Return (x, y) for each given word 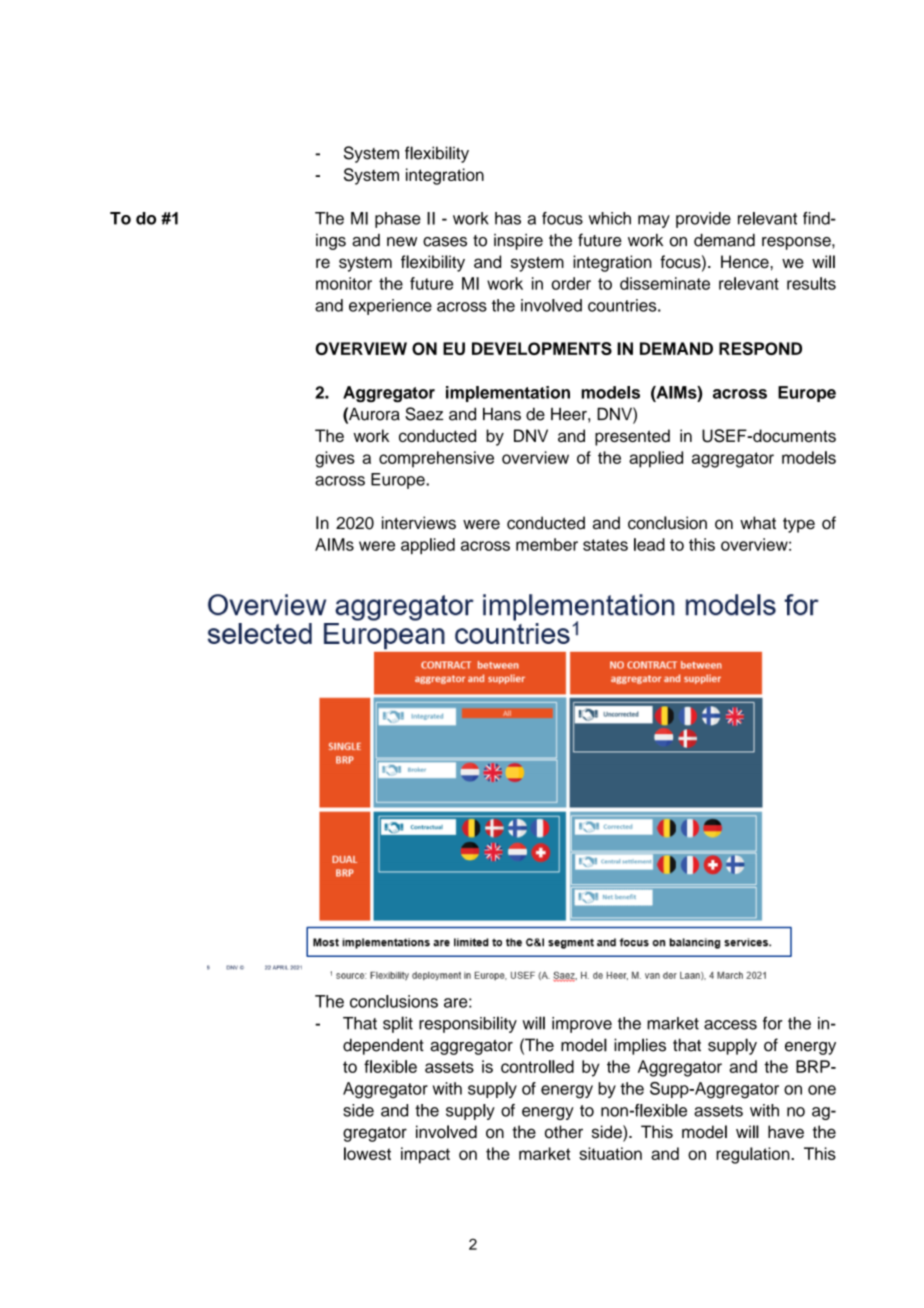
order (571, 283)
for (773, 1023)
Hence (746, 261)
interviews (419, 523)
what (758, 523)
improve (582, 1025)
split (398, 1024)
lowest (367, 1153)
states (605, 545)
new (402, 242)
